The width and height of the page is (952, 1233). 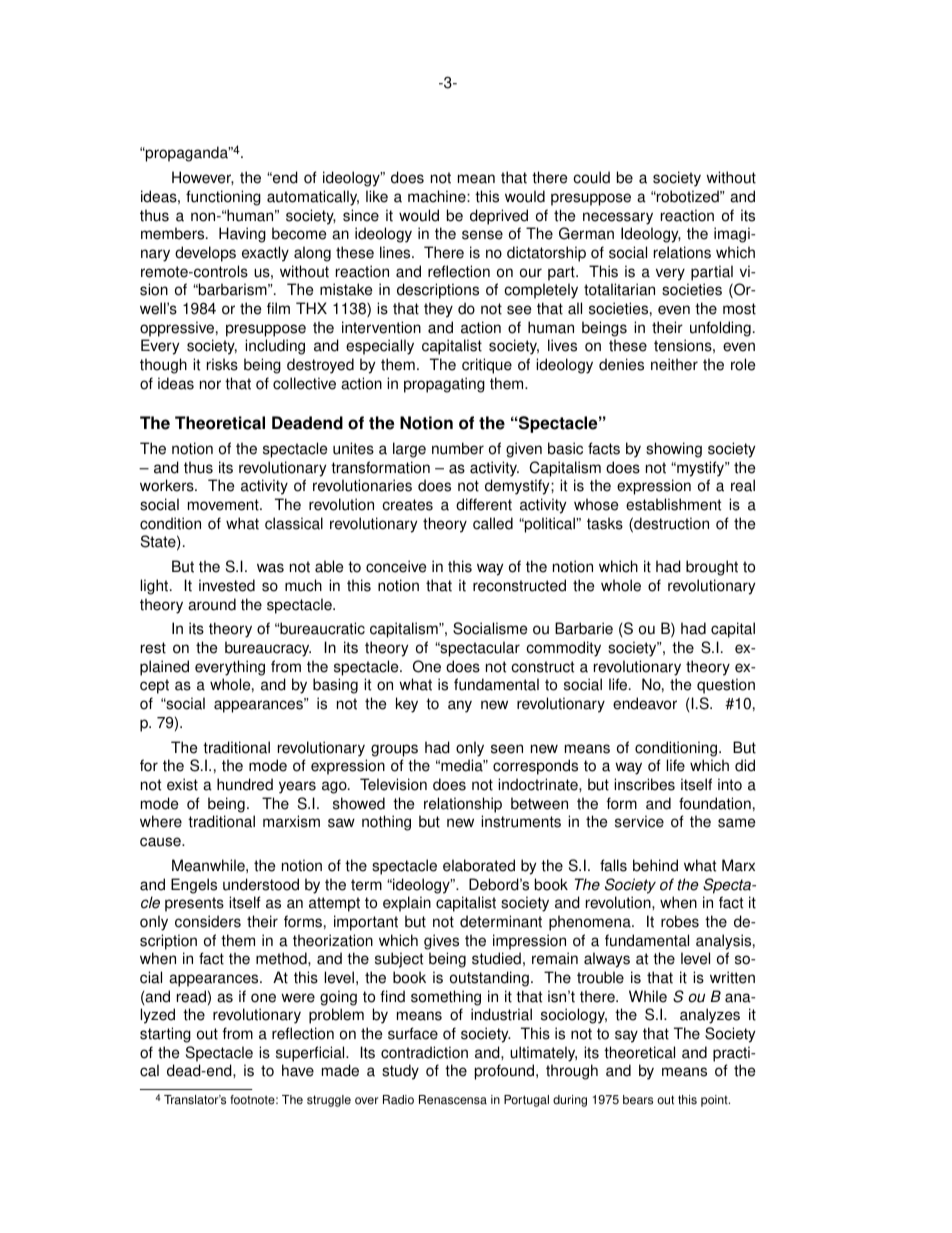 What do you see at coordinates (210, 385) in the page?
I see `nor` at bounding box center [210, 385].
